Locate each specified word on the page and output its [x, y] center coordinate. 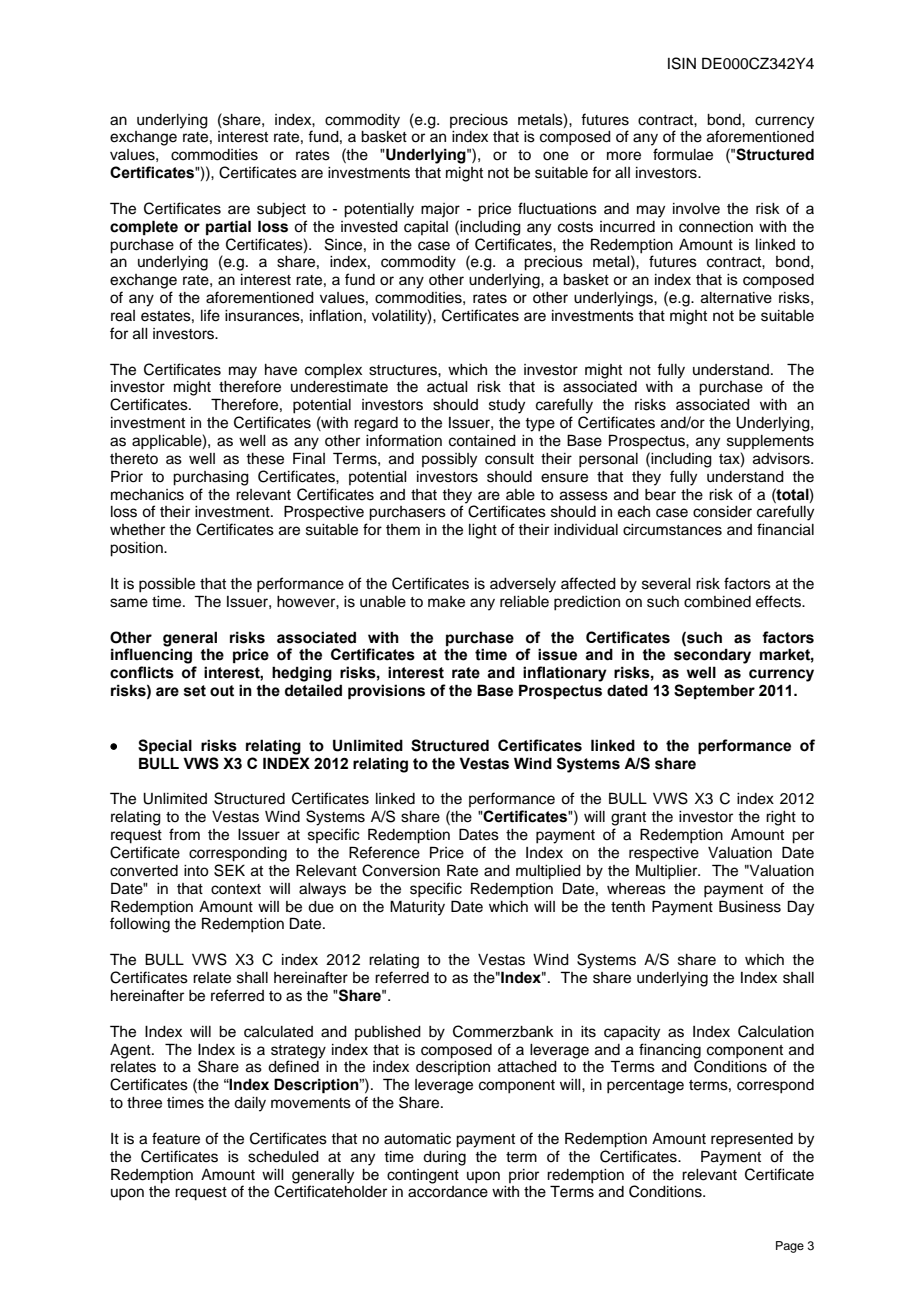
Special [165, 746]
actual [447, 387]
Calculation [776, 1031]
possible [167, 585]
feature [176, 1138]
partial [228, 227]
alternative [736, 298]
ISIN [682, 63]
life [210, 315]
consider [722, 512]
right [781, 818]
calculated [278, 1032]
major [440, 210]
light [483, 531]
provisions [386, 691]
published [388, 1033]
